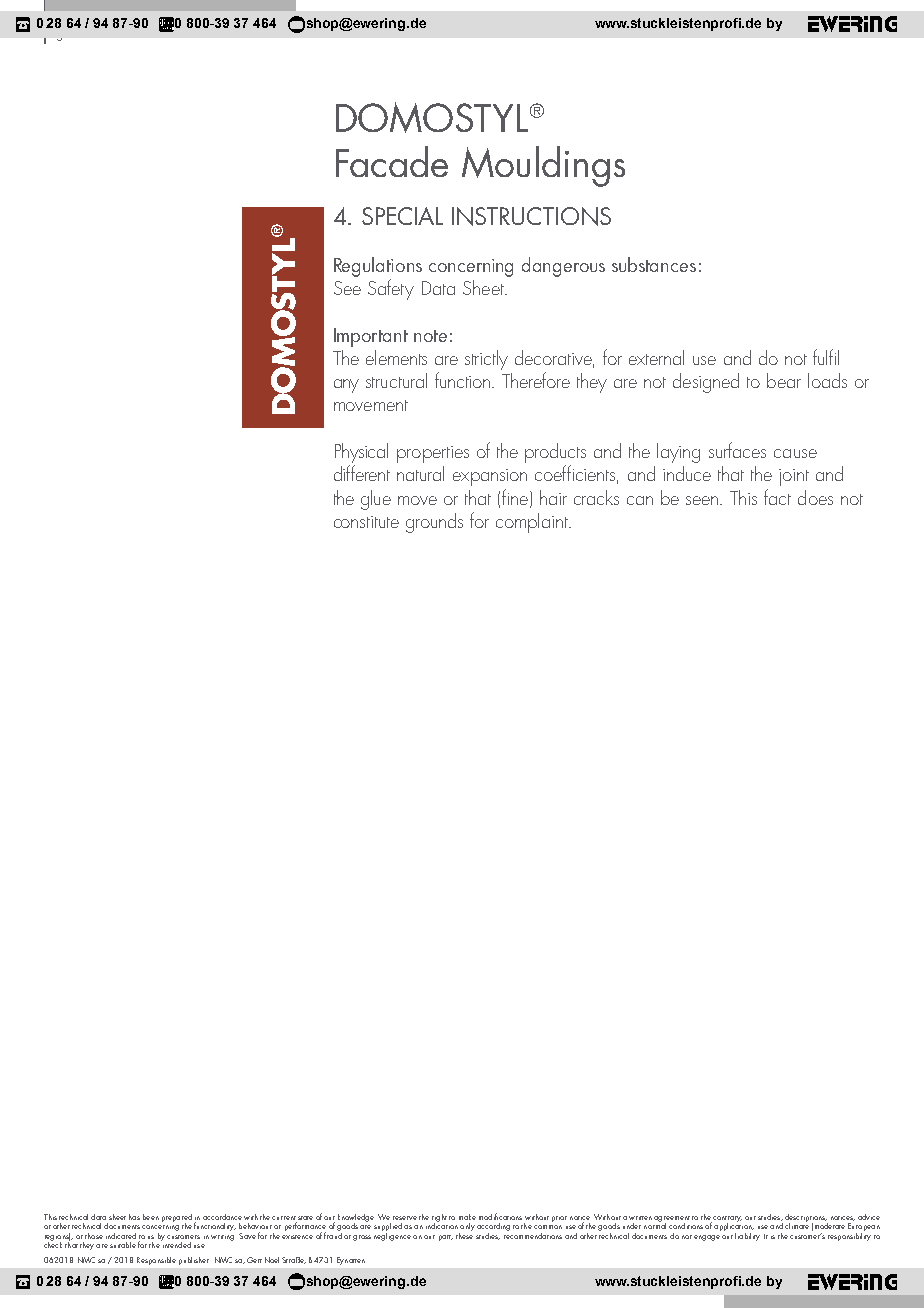 The height and width of the screenshot is (1308, 924). I want to click on these, so click(464, 1234).
